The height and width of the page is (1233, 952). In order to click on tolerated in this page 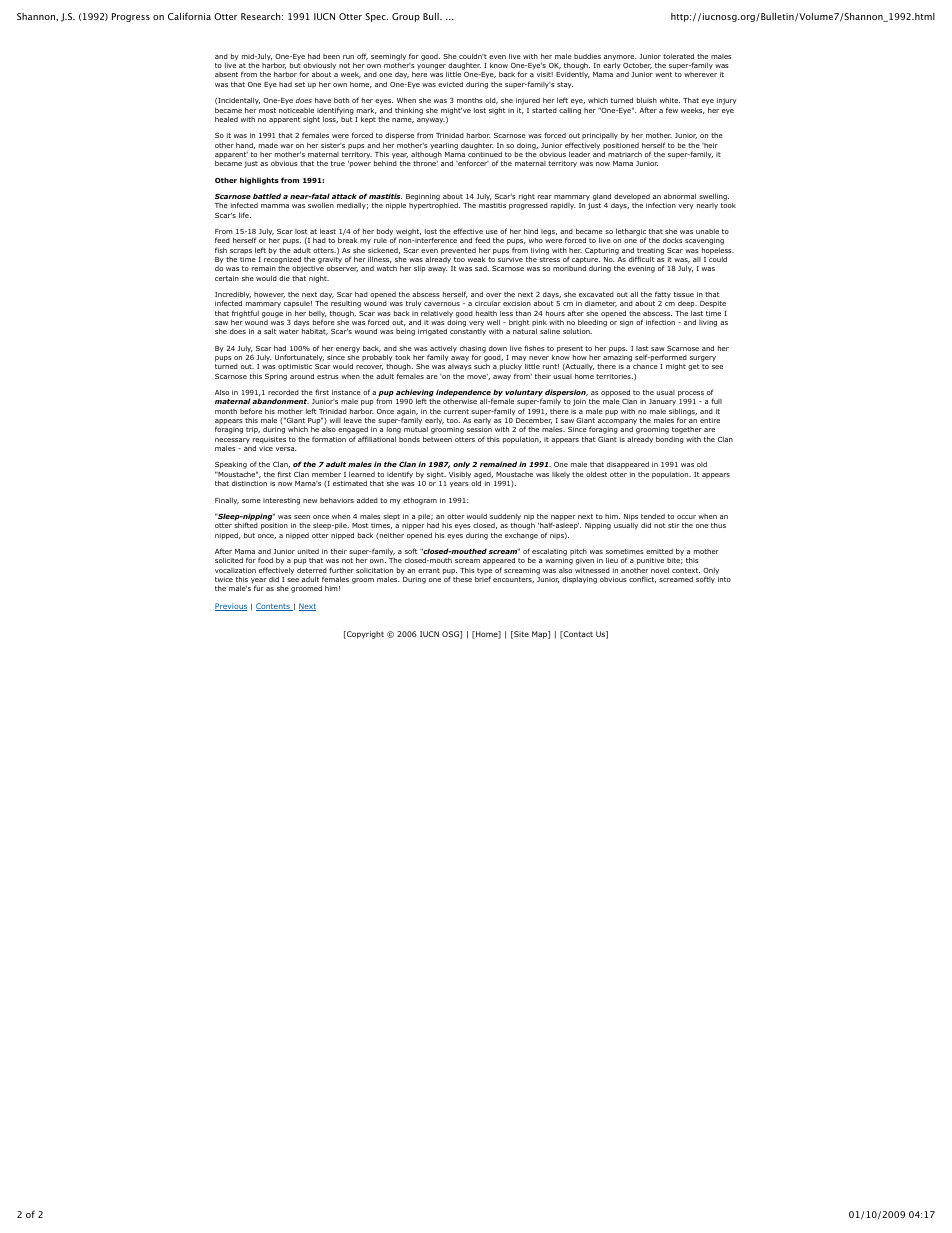, I will do `click(678, 56)`.
